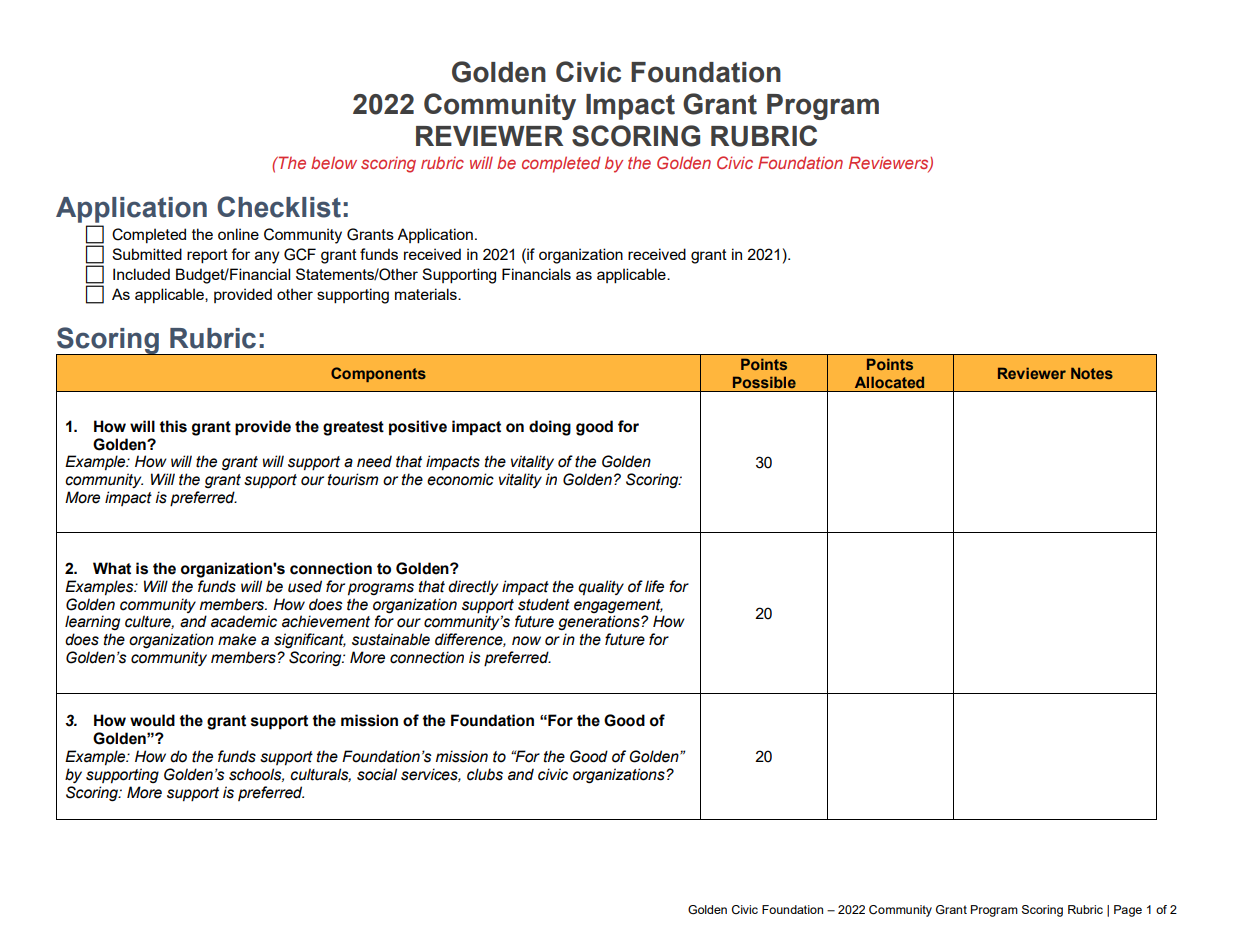  I want to click on Checklist, so click(279, 207).
